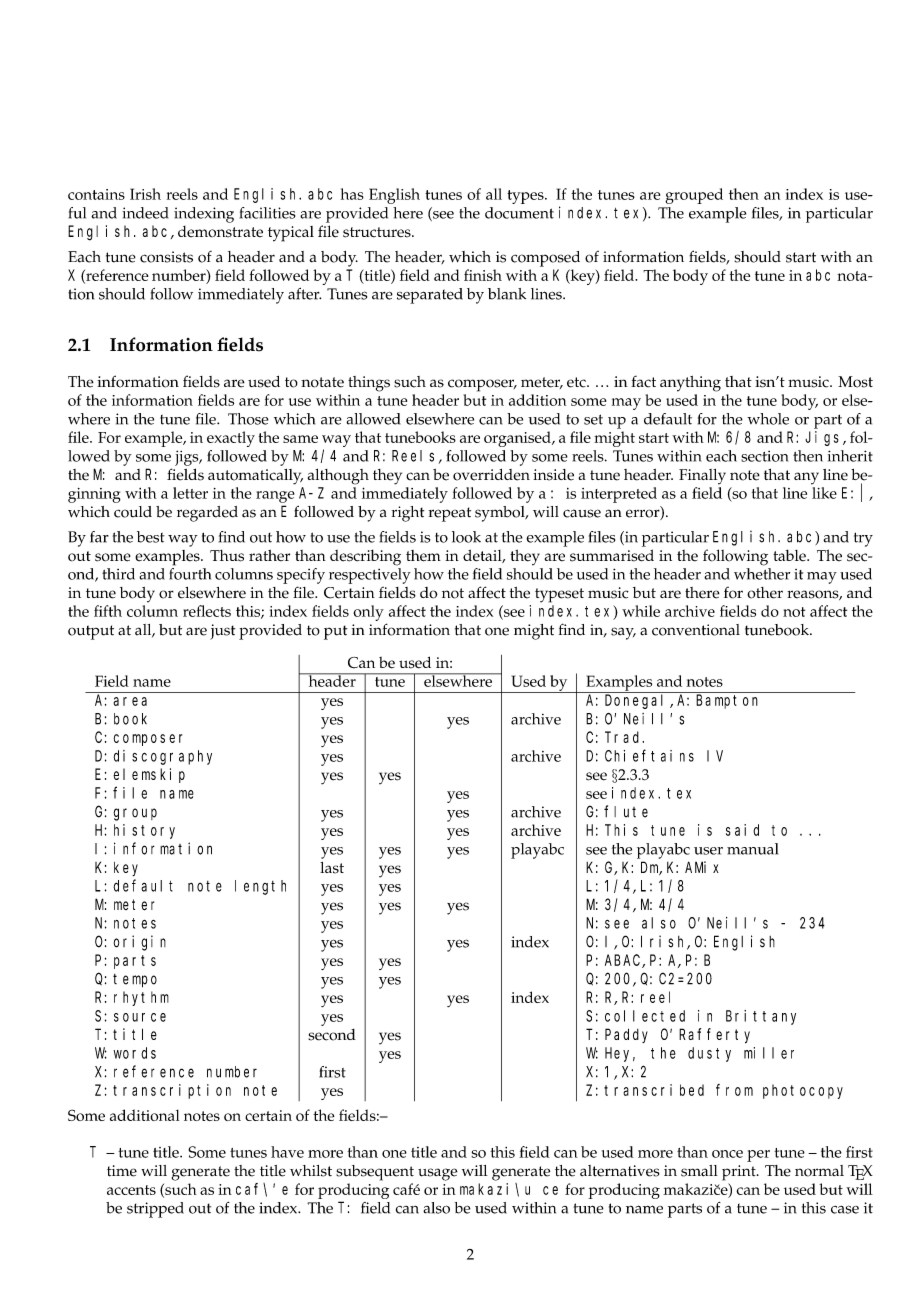 Image resolution: width=924 pixels, height=1308 pixels. I want to click on other, so click(765, 593).
